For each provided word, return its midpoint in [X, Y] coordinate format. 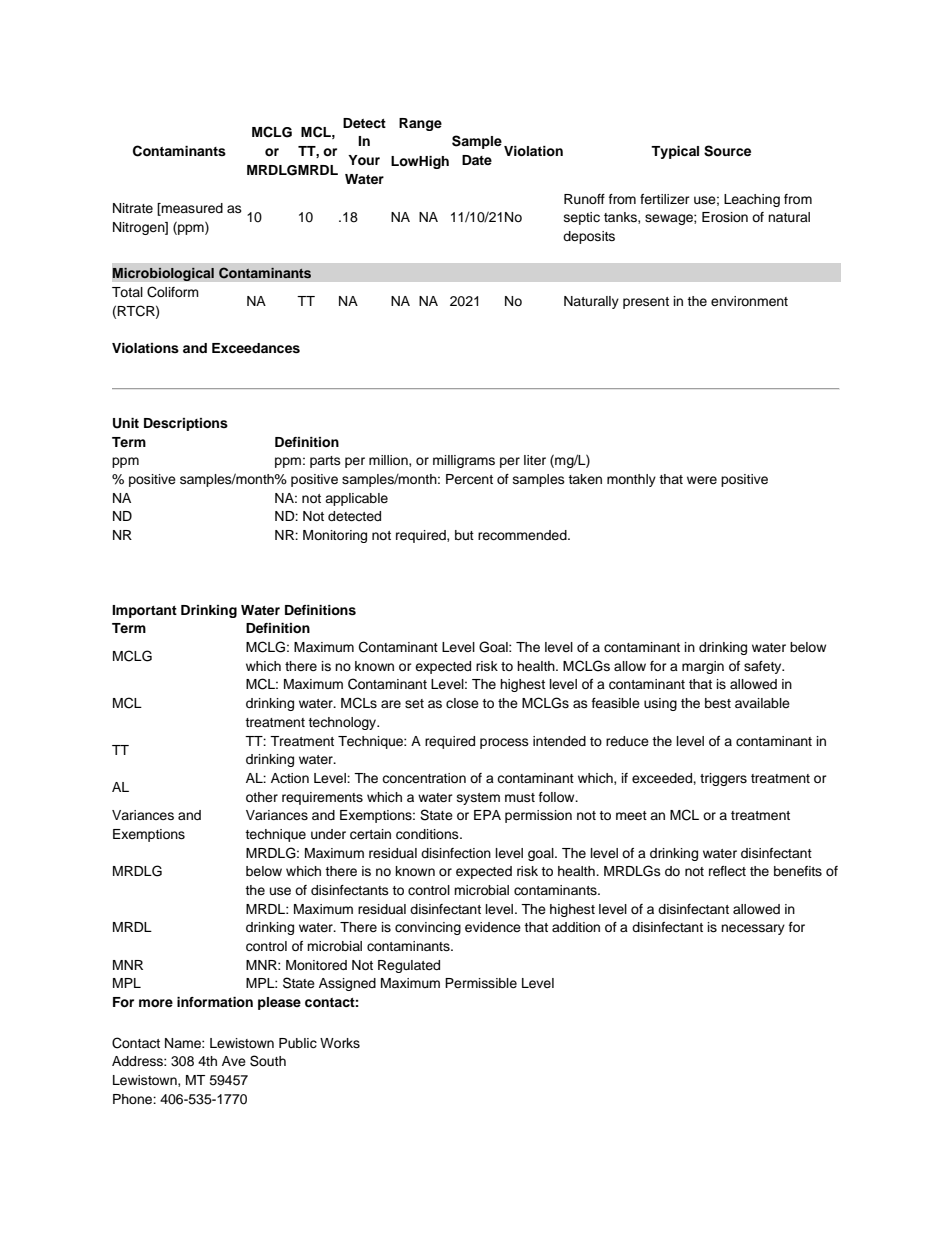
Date [477, 160]
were [702, 480]
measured [191, 209]
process [504, 743]
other [262, 797]
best [718, 703]
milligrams [464, 461]
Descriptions [186, 424]
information [215, 1002]
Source [727, 151]
